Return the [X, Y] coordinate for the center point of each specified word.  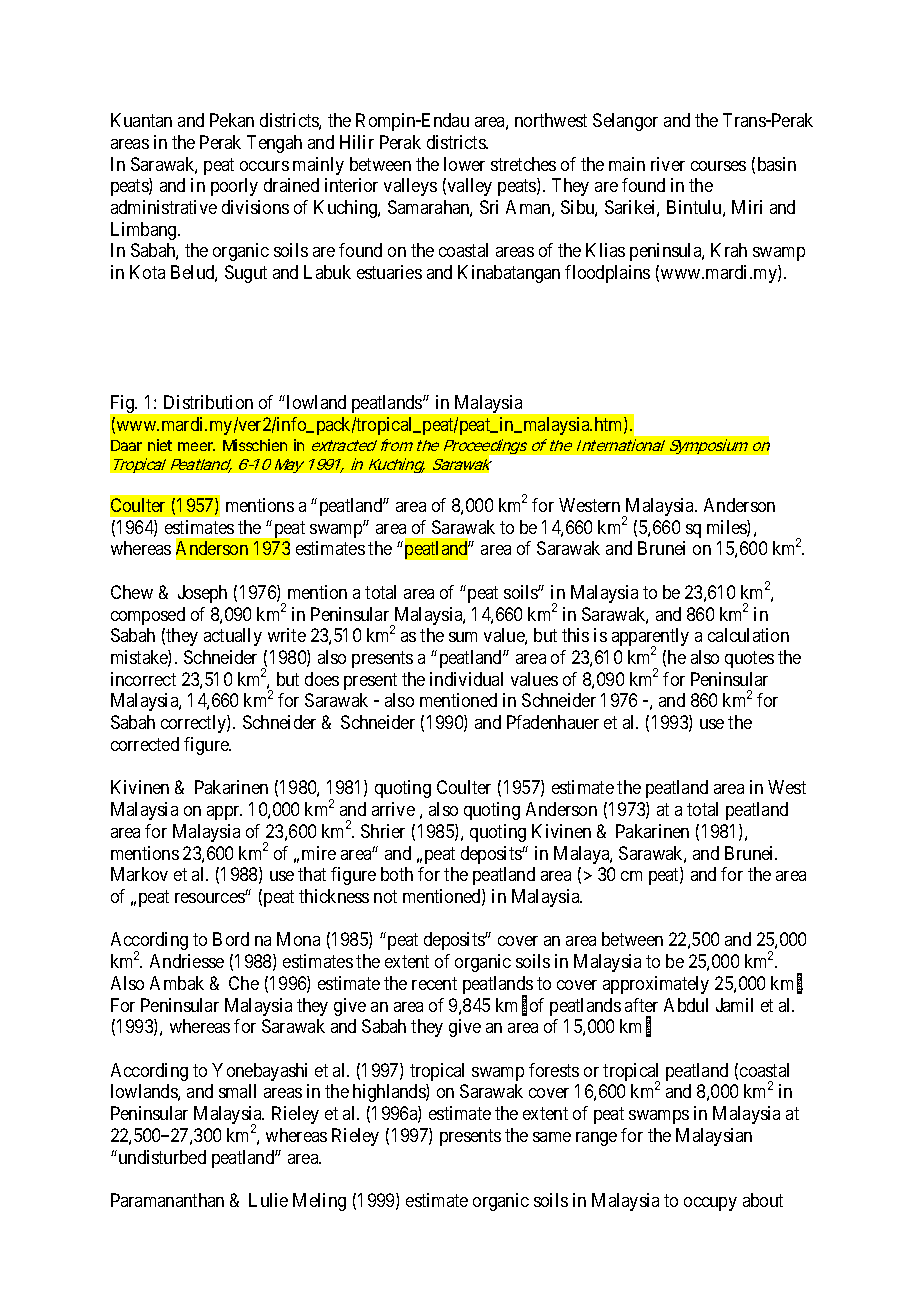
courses [718, 166]
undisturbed [161, 1157]
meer [196, 446]
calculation [748, 635]
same [552, 1137]
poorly [234, 187]
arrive [393, 809]
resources [210, 898]
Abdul [686, 1005]
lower [464, 164]
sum [463, 637]
